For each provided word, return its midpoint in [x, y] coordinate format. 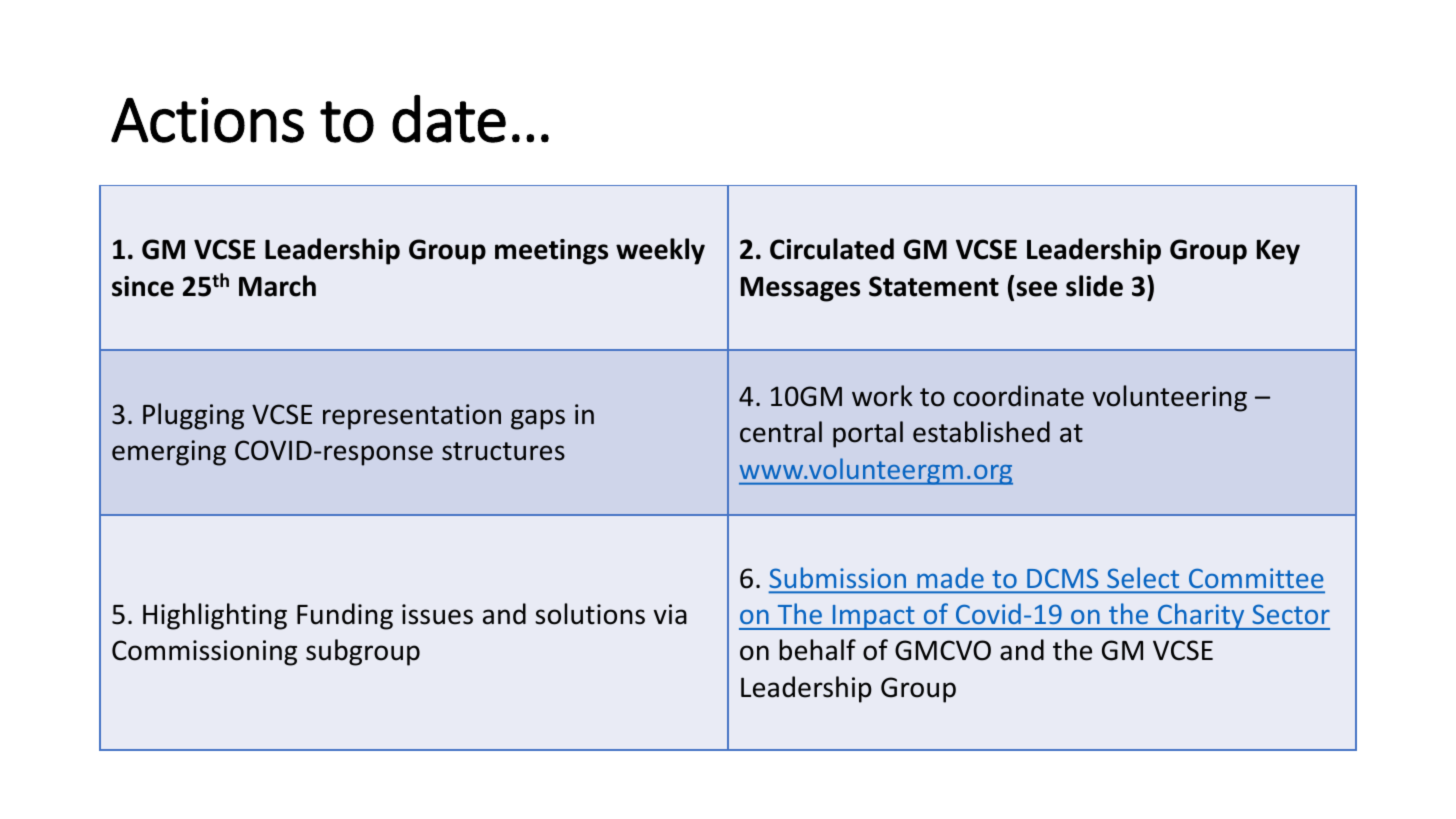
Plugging [193, 416]
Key [1278, 252]
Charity [1201, 616]
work [882, 396]
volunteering [1170, 398]
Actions [207, 120]
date [449, 119]
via [670, 614]
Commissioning [204, 653]
